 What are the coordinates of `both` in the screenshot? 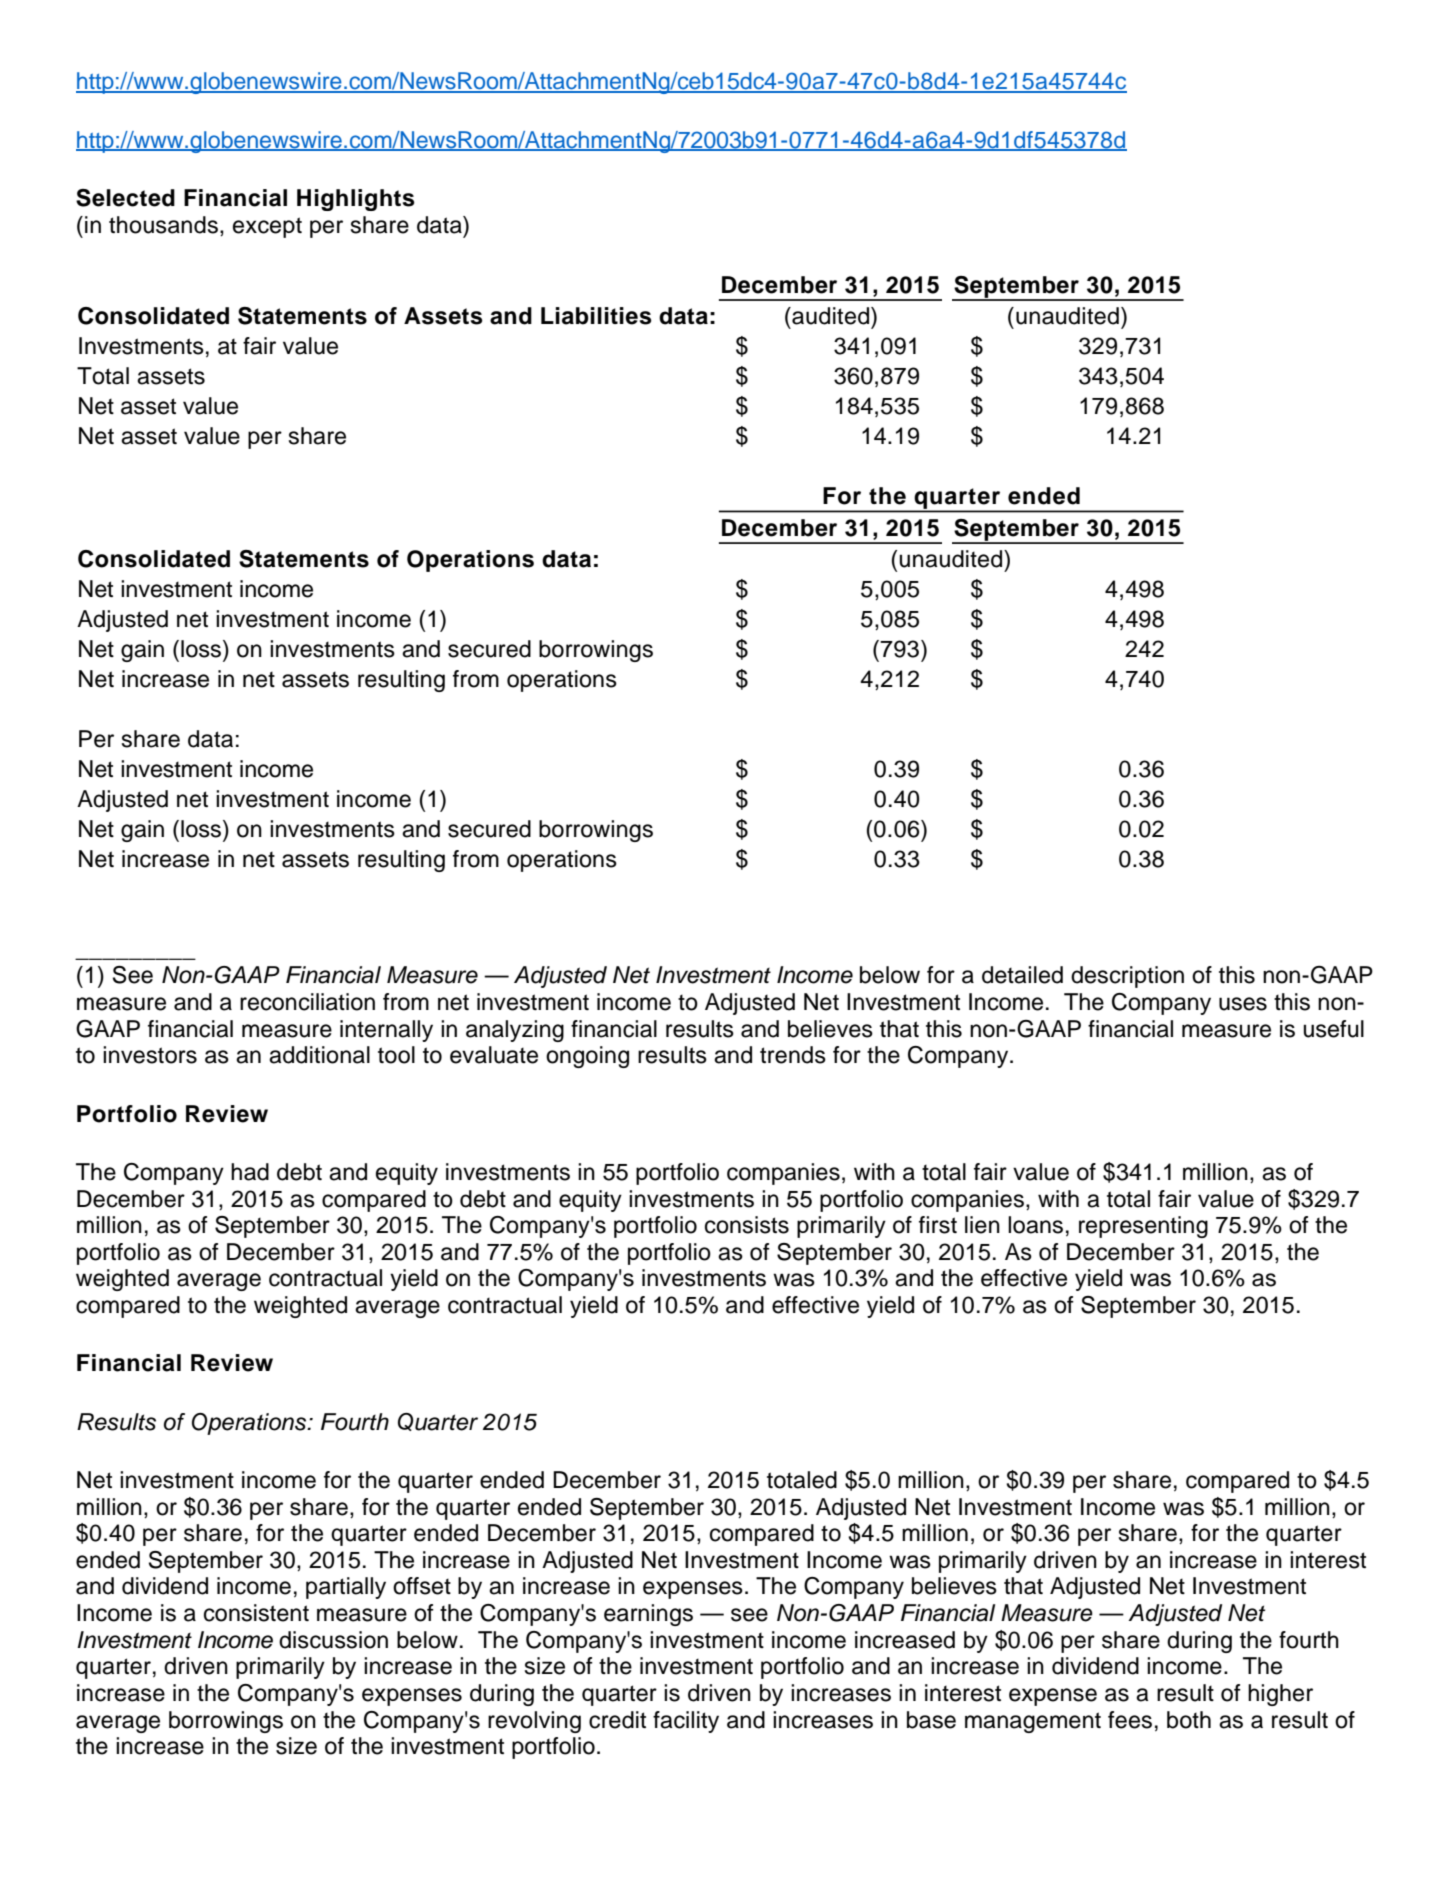 It's located at (1189, 1720).
